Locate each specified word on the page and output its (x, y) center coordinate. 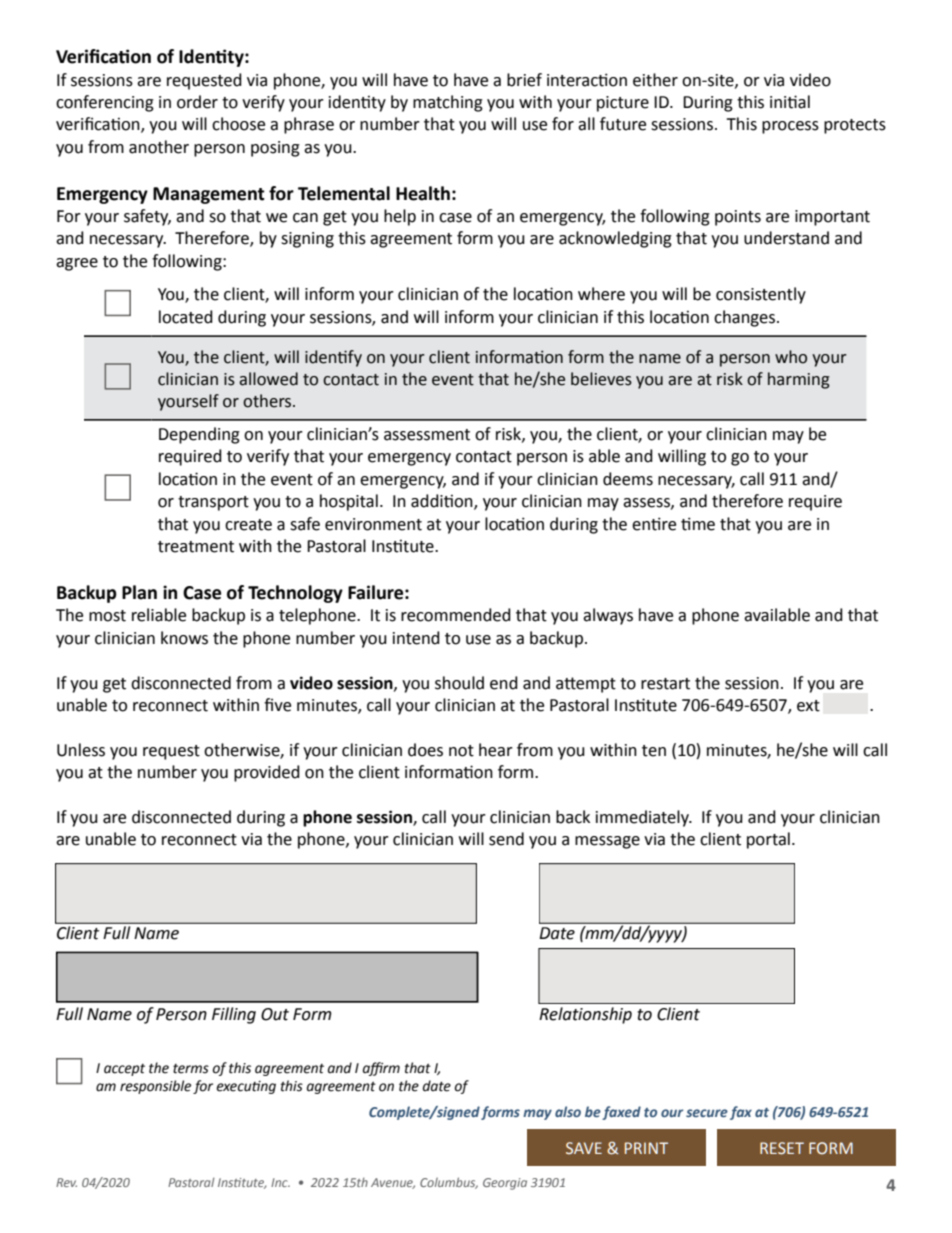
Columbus (449, 1183)
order (197, 102)
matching (448, 103)
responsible (155, 1087)
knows (184, 638)
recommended (456, 615)
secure (707, 1113)
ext (808, 706)
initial (790, 102)
